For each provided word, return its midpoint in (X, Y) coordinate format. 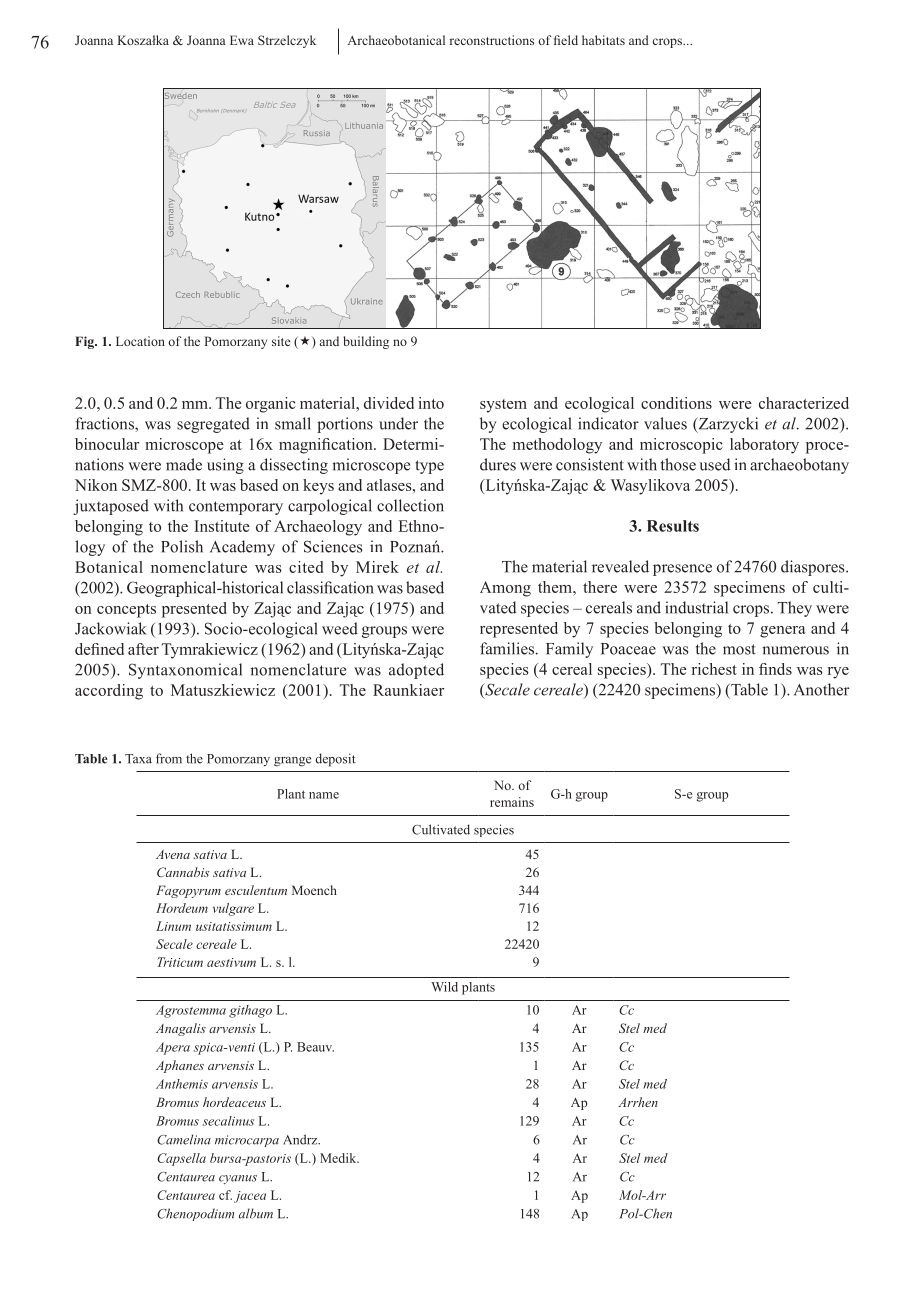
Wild (444, 987)
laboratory (764, 446)
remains (512, 802)
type (429, 467)
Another (821, 689)
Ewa (242, 40)
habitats (603, 40)
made (184, 464)
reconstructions (492, 40)
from (169, 758)
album (256, 1213)
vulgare (233, 909)
